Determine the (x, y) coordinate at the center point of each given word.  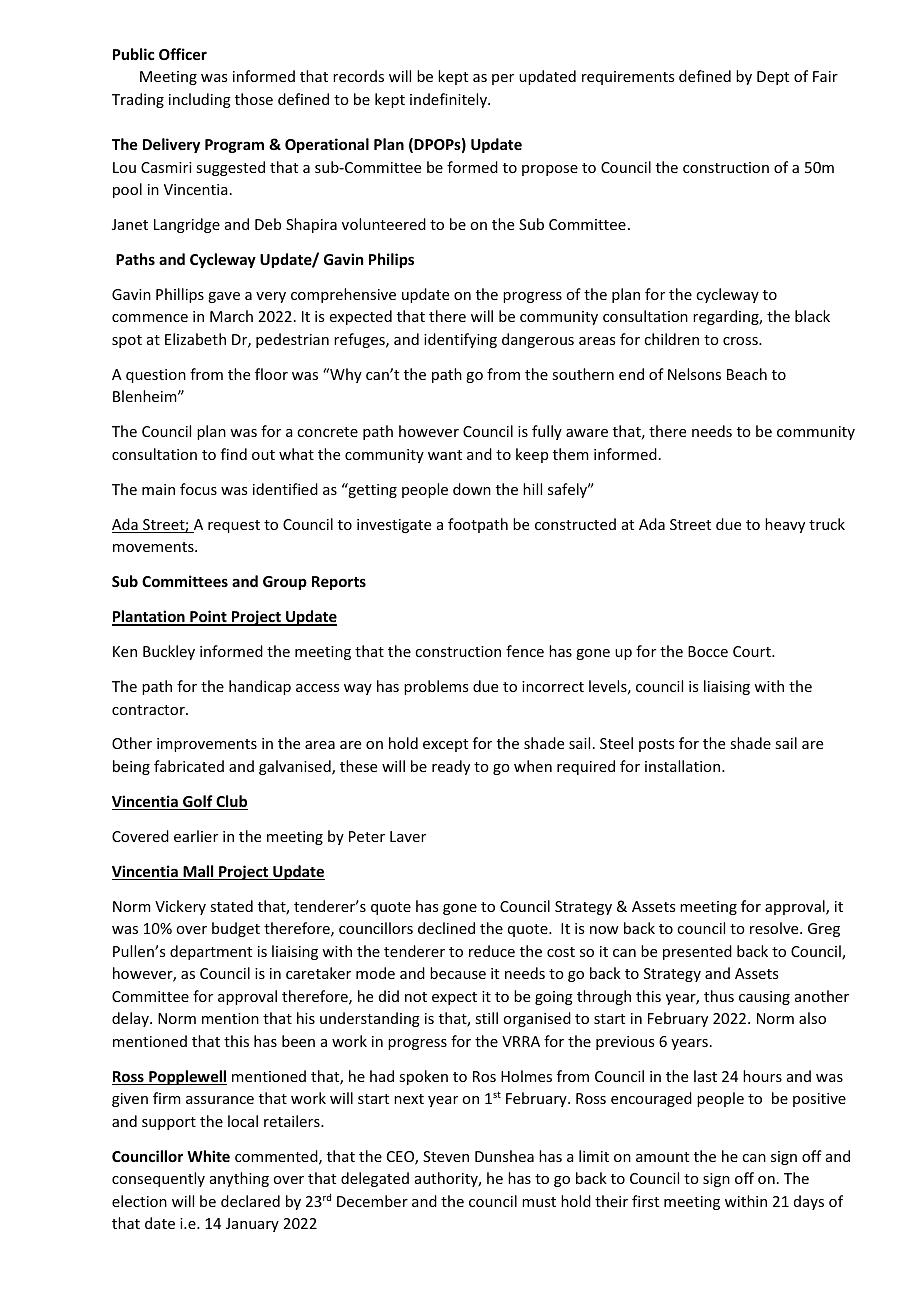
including (200, 100)
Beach (747, 374)
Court (753, 651)
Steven (446, 1156)
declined (446, 928)
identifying (460, 340)
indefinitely (450, 100)
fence (525, 651)
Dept (773, 78)
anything (239, 1179)
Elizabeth (195, 339)
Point (208, 617)
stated (231, 906)
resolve (775, 928)
